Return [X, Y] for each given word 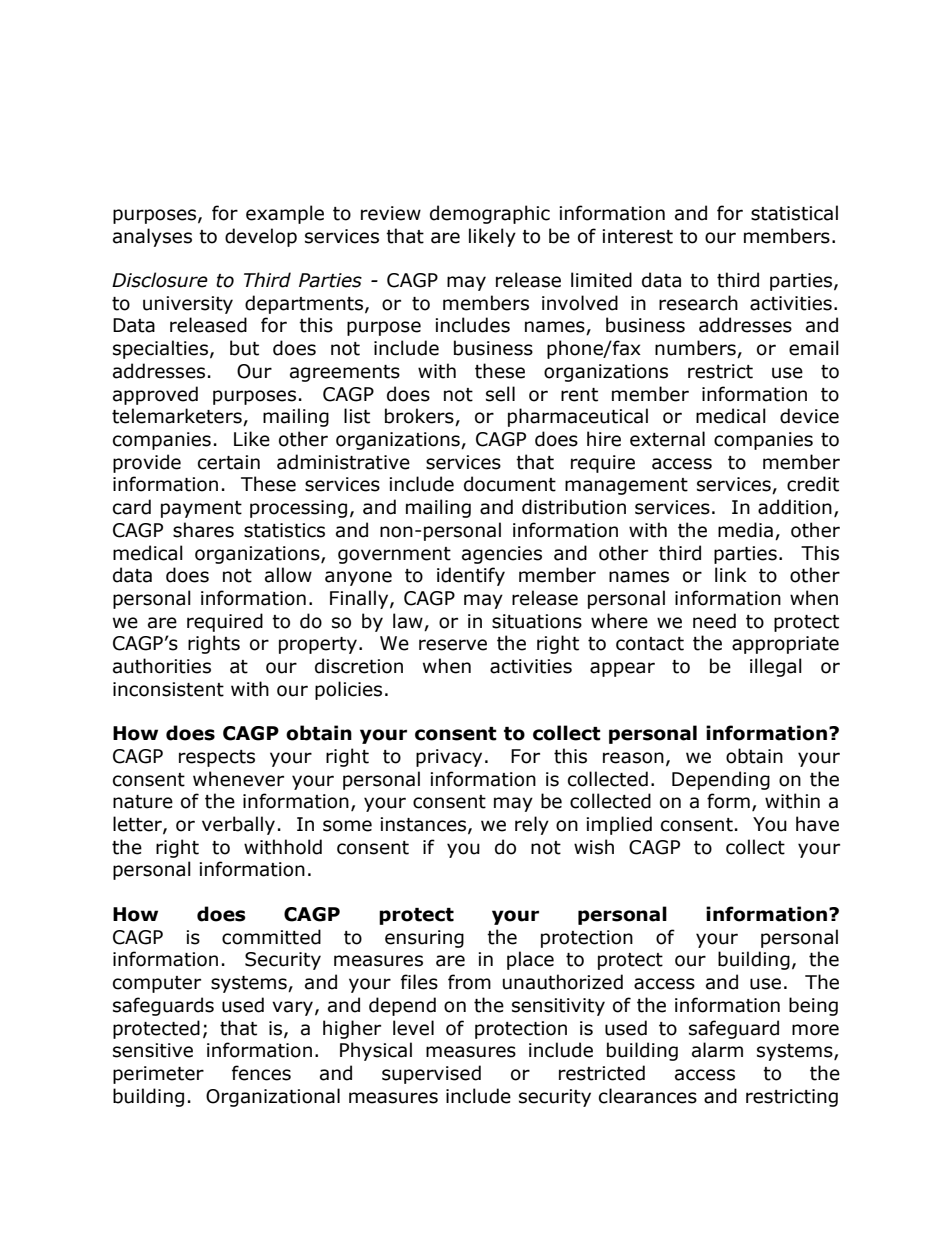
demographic [490, 214]
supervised [431, 1074]
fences [261, 1073]
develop [261, 237]
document [510, 484]
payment [201, 509]
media [745, 530]
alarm [717, 1050]
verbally [238, 825]
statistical [794, 213]
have [817, 824]
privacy [449, 758]
